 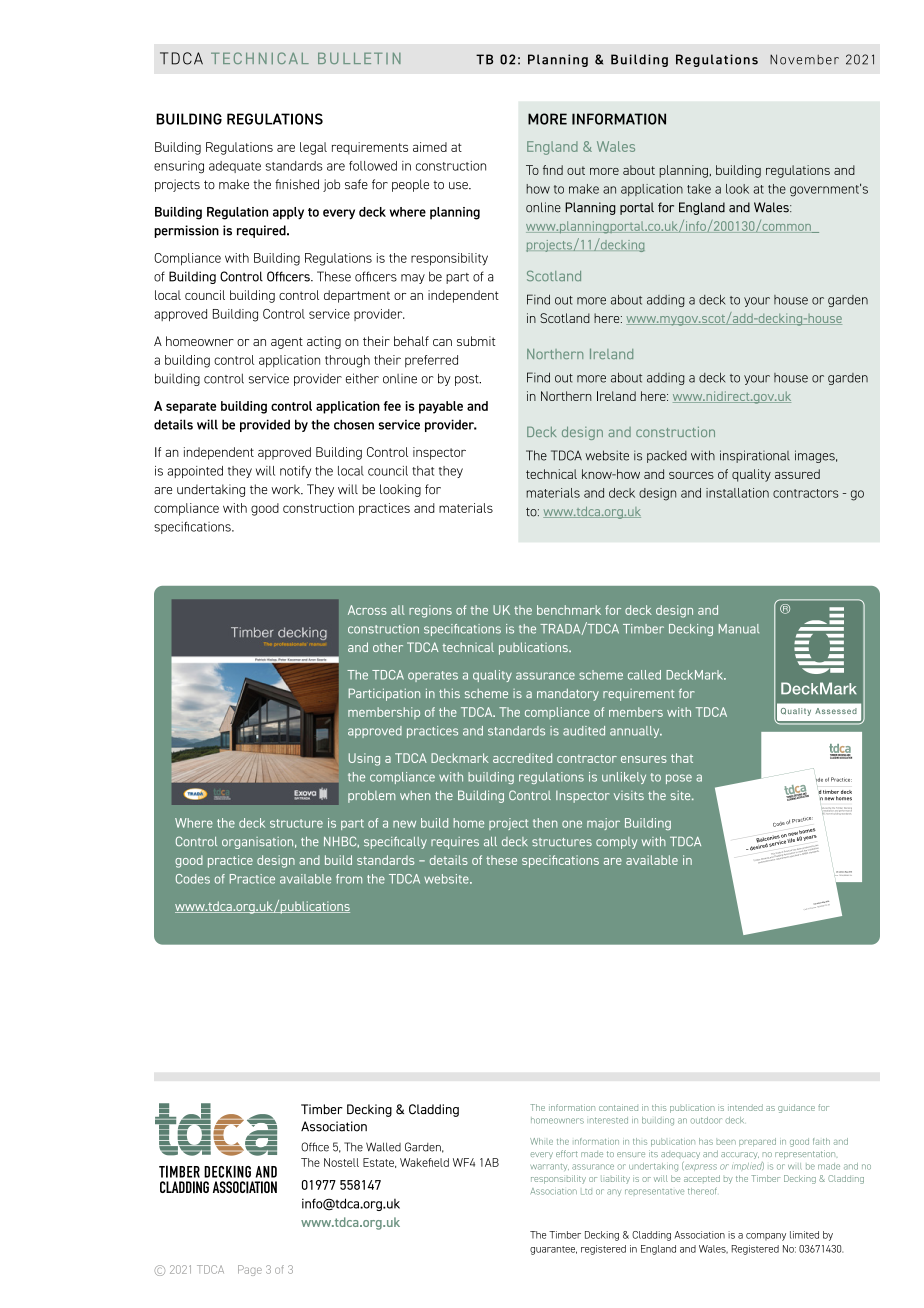 What do you see at coordinates (367, 610) in the image?
I see `Across` at bounding box center [367, 610].
